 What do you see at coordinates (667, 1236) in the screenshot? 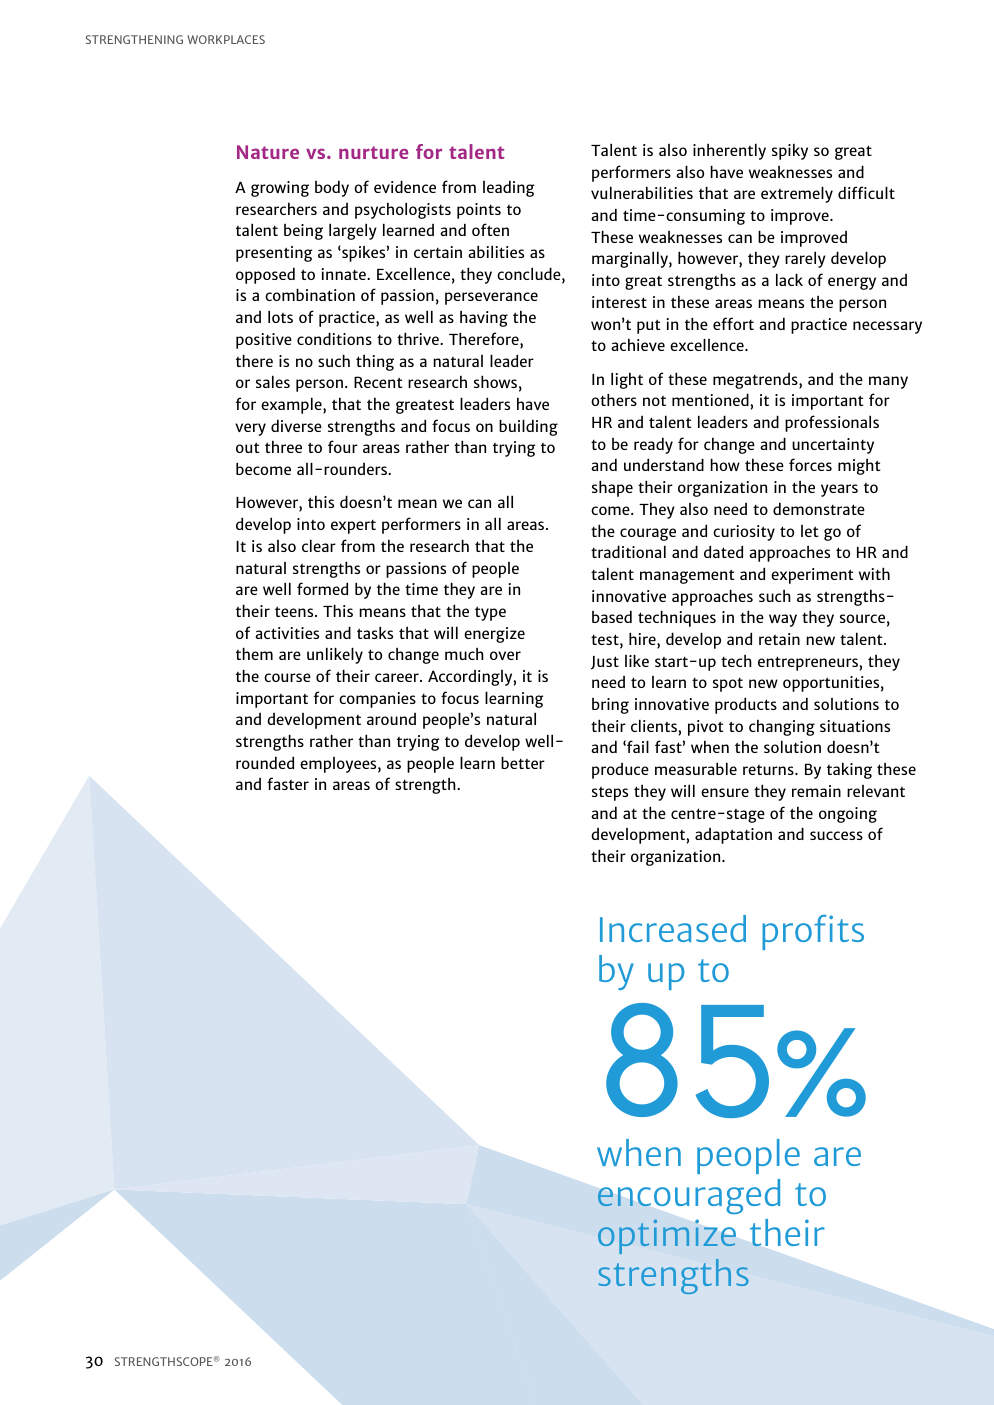
I see `optimize` at bounding box center [667, 1236].
